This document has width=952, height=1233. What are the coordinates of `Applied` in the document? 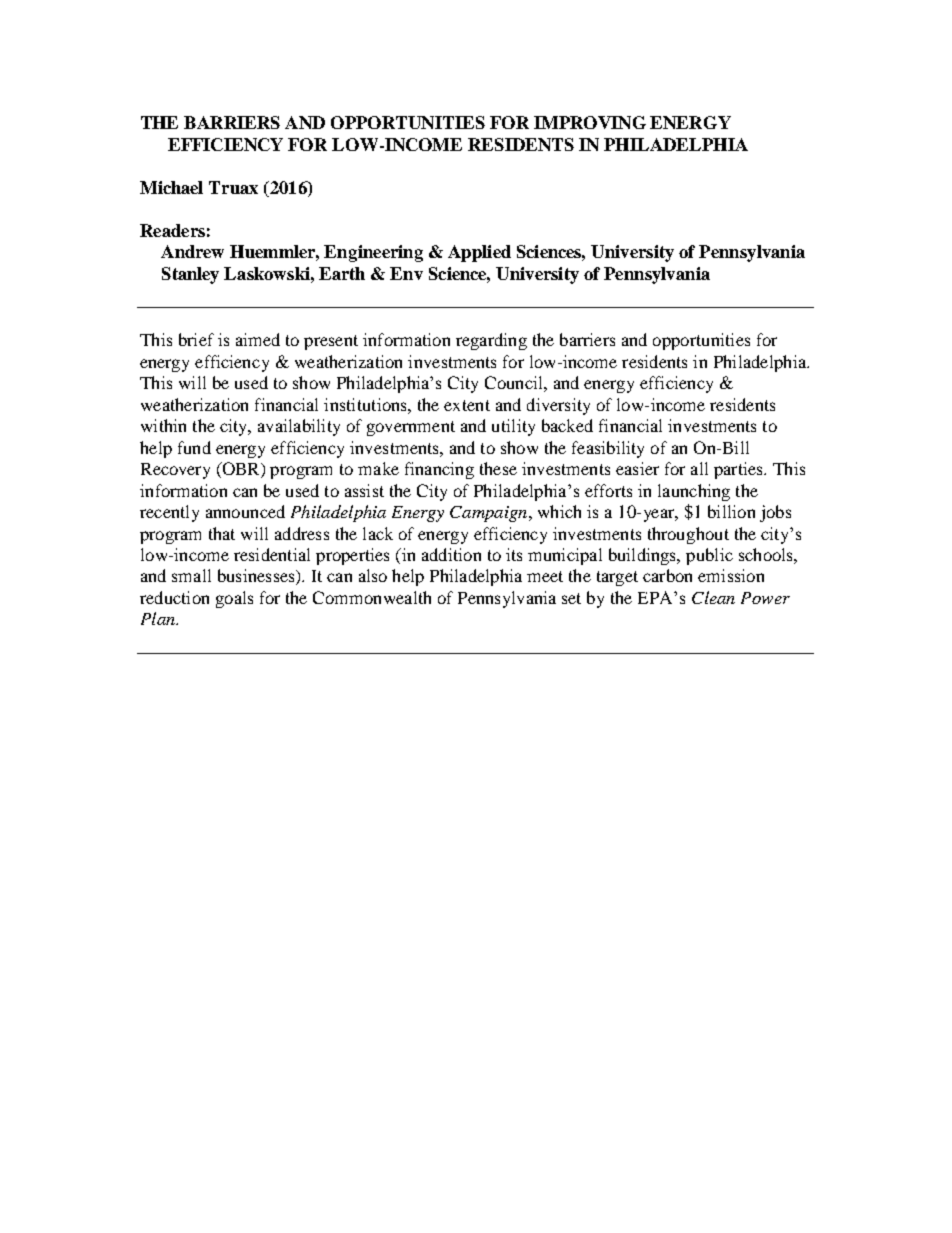 It's located at (479, 253).
